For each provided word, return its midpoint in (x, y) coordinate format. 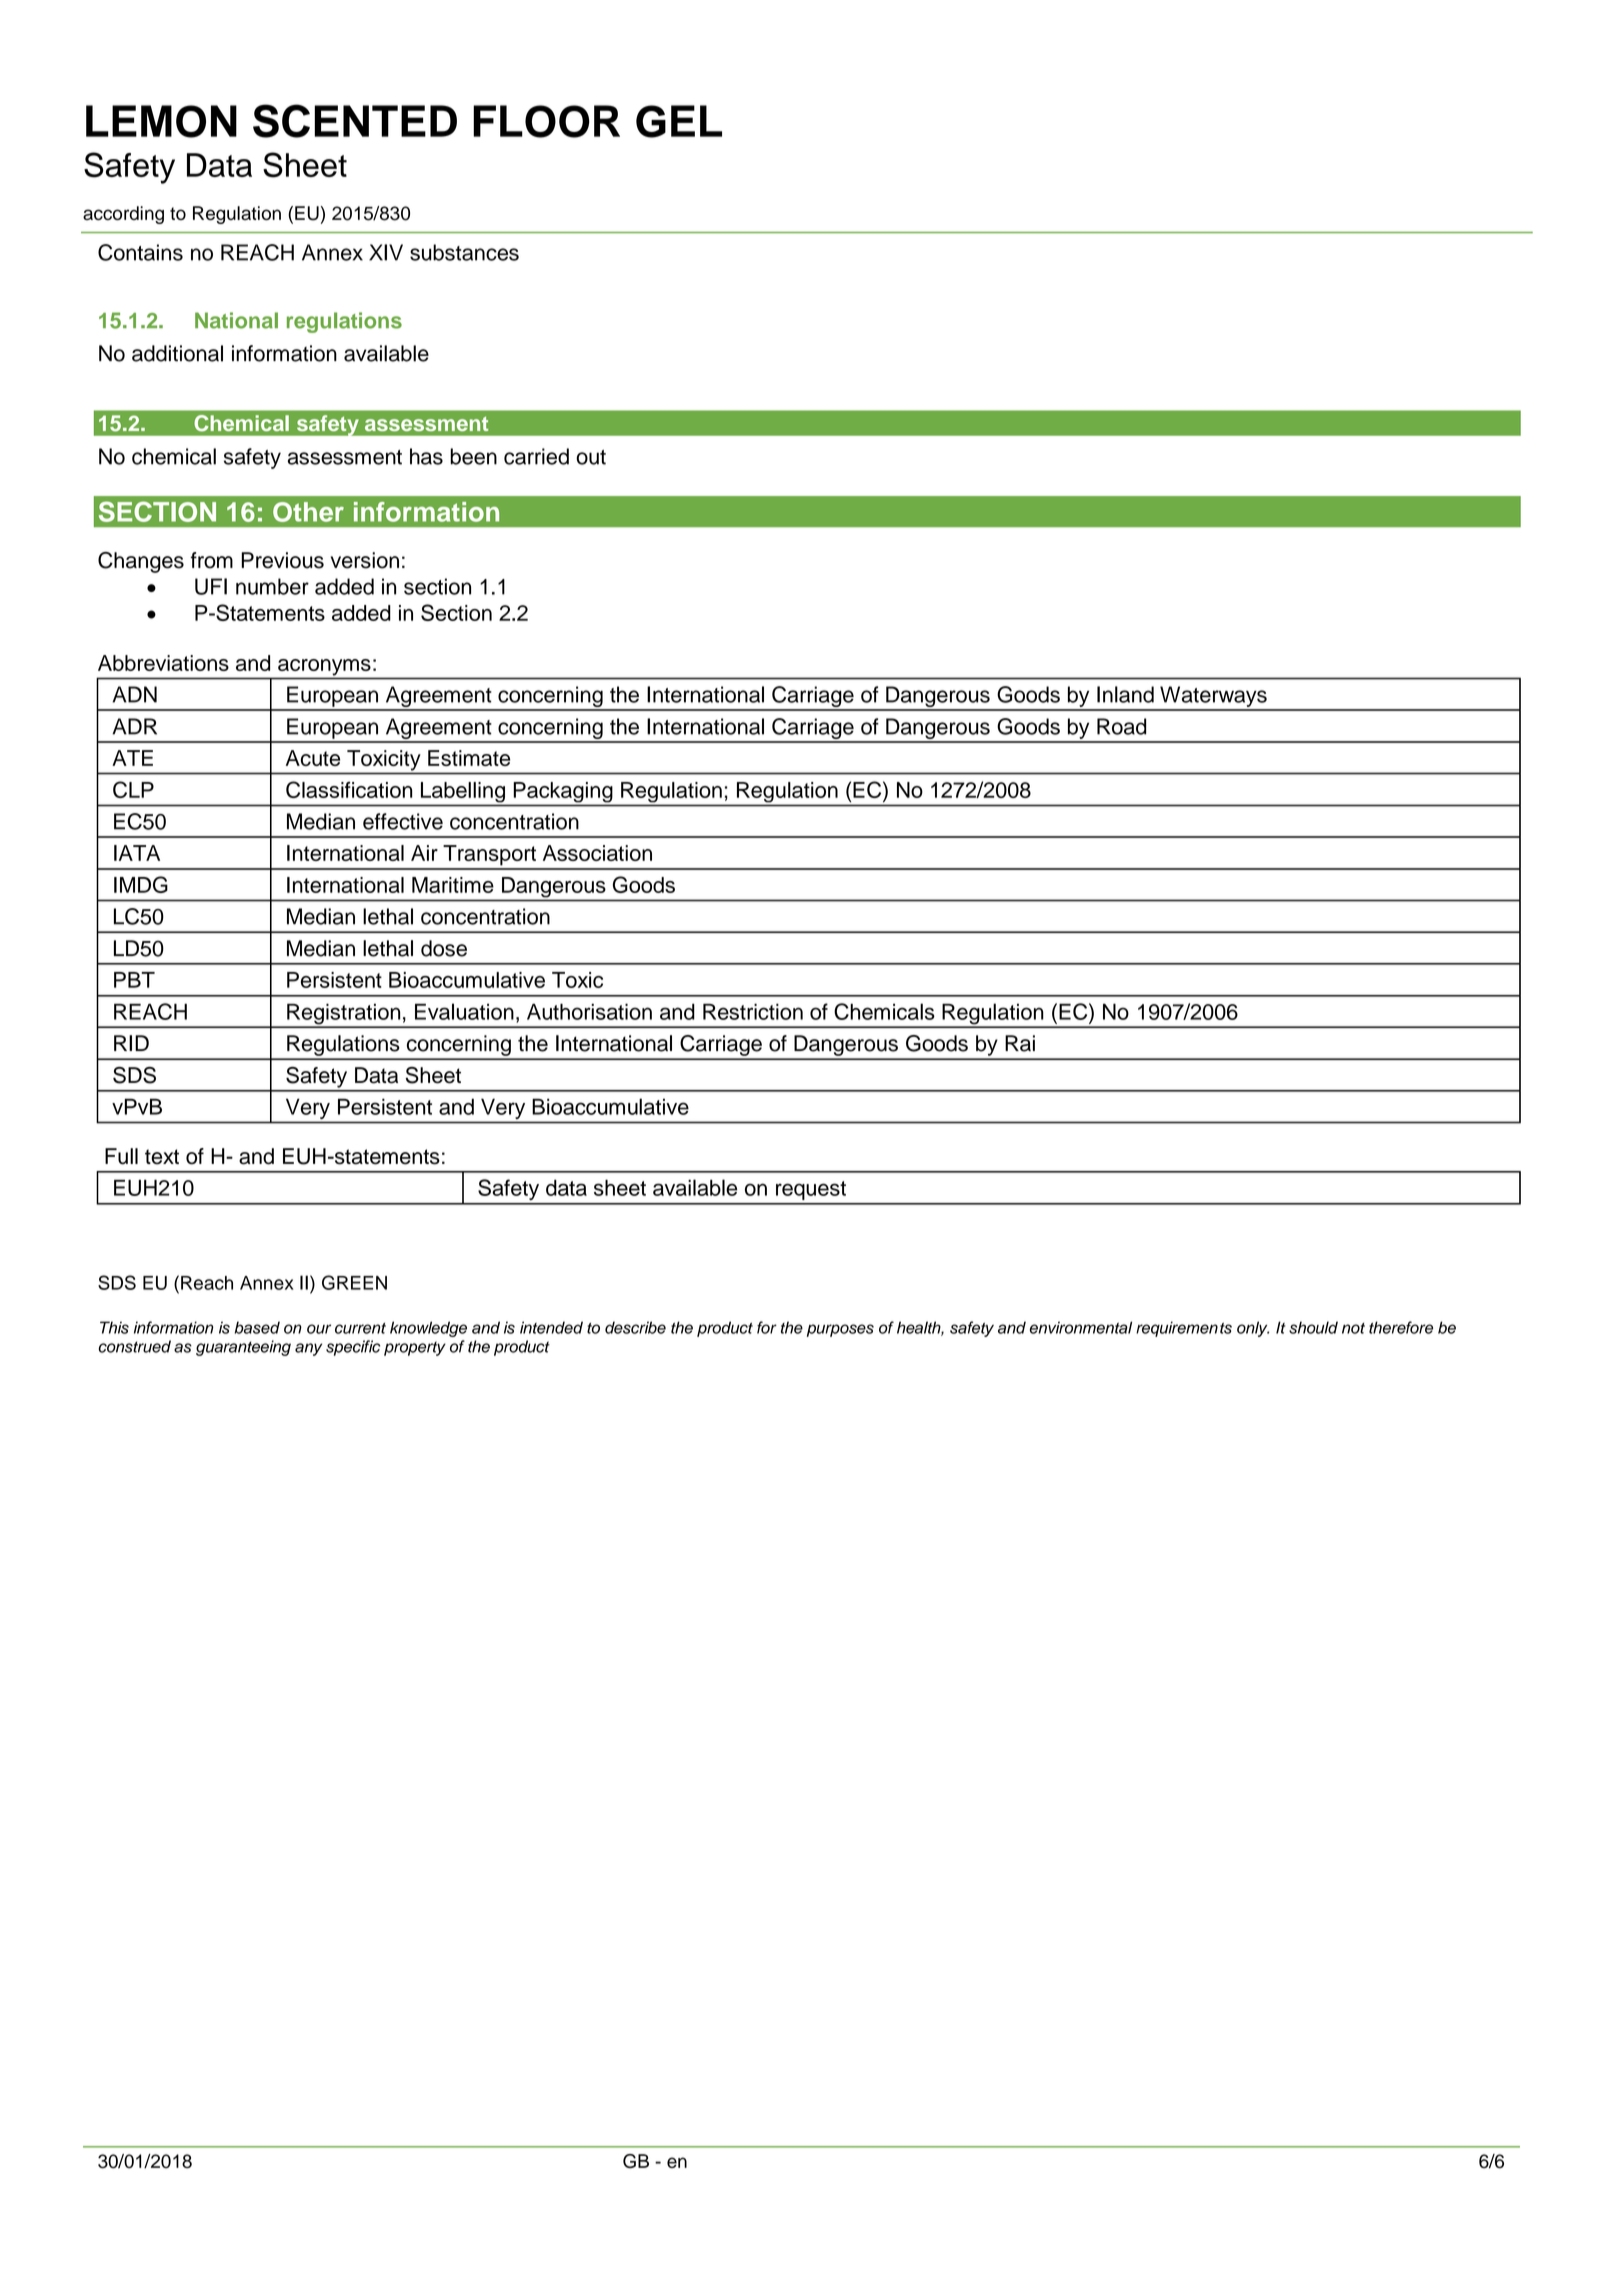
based (257, 1327)
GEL (679, 121)
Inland (1125, 694)
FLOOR (546, 121)
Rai (1020, 1043)
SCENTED (355, 121)
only (1253, 1329)
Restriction (753, 1011)
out (591, 457)
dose (444, 948)
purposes (840, 1330)
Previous (282, 560)
